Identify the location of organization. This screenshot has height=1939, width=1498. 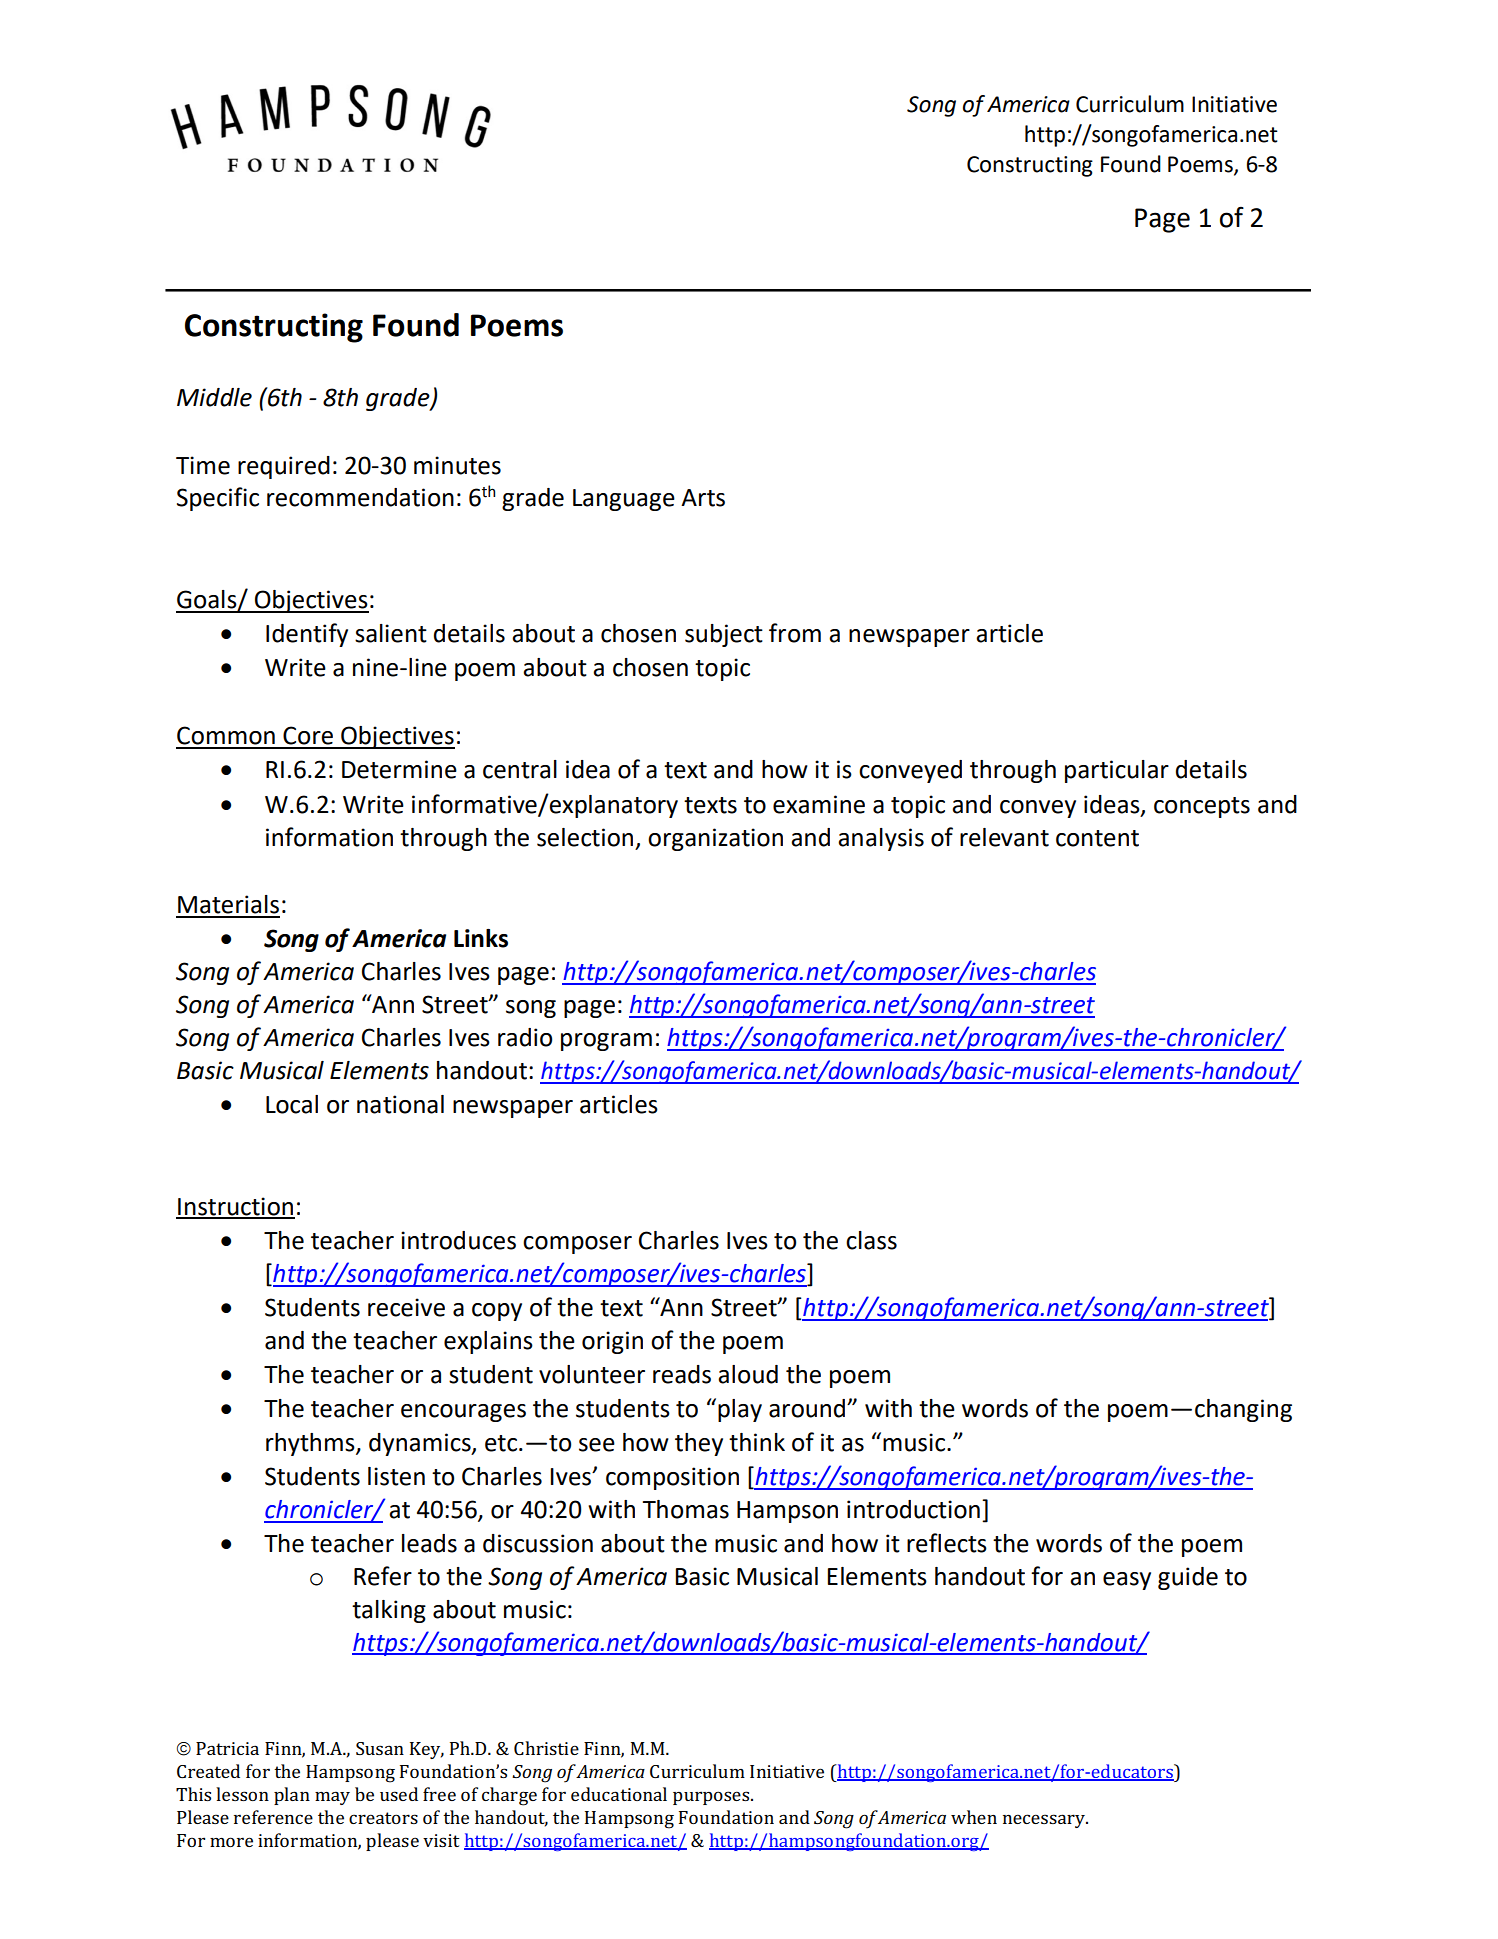
(715, 839).
